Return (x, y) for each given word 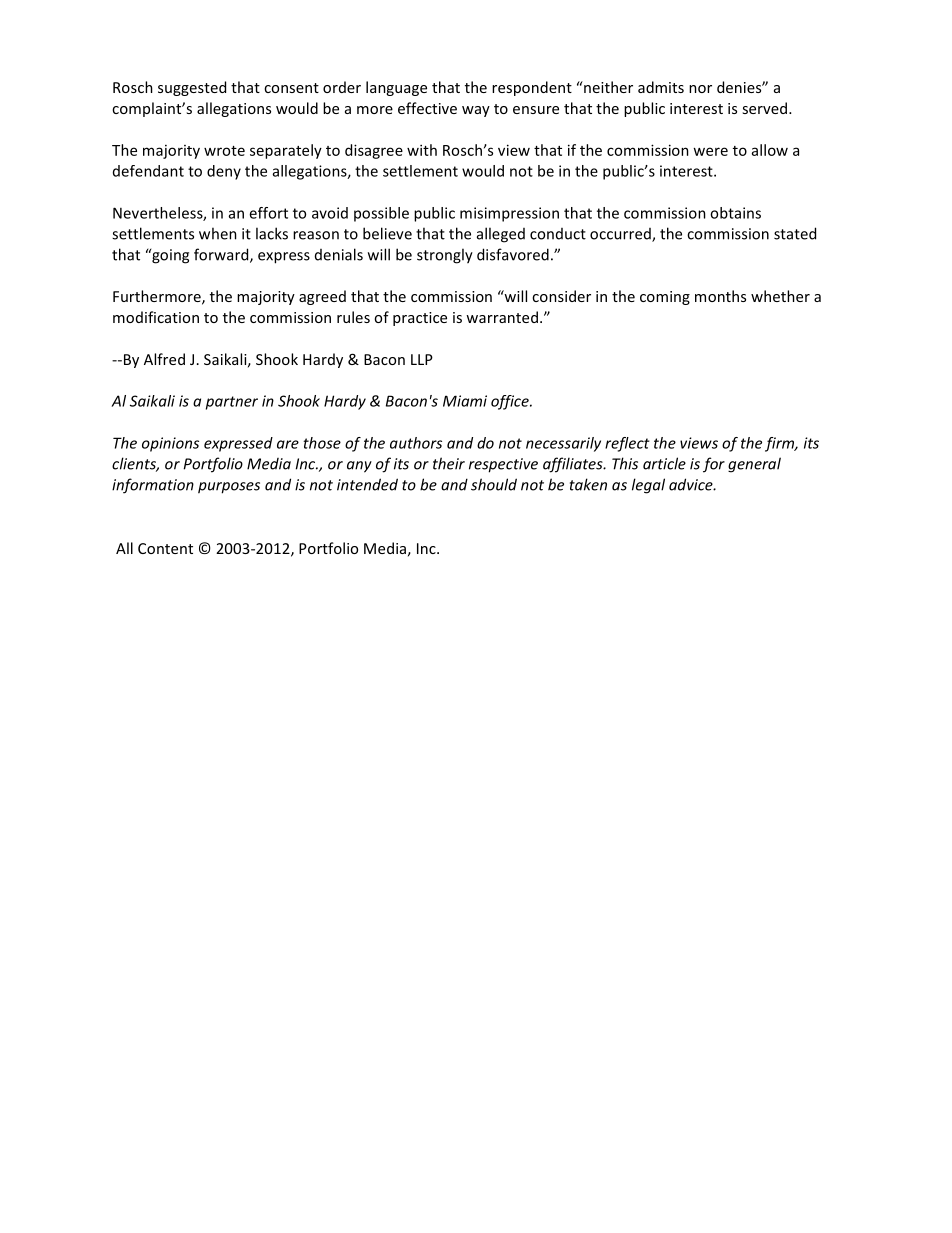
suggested (192, 88)
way (476, 111)
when (218, 233)
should (494, 484)
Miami (465, 401)
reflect (627, 444)
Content (165, 548)
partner (232, 403)
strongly (445, 256)
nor (700, 89)
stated (795, 233)
